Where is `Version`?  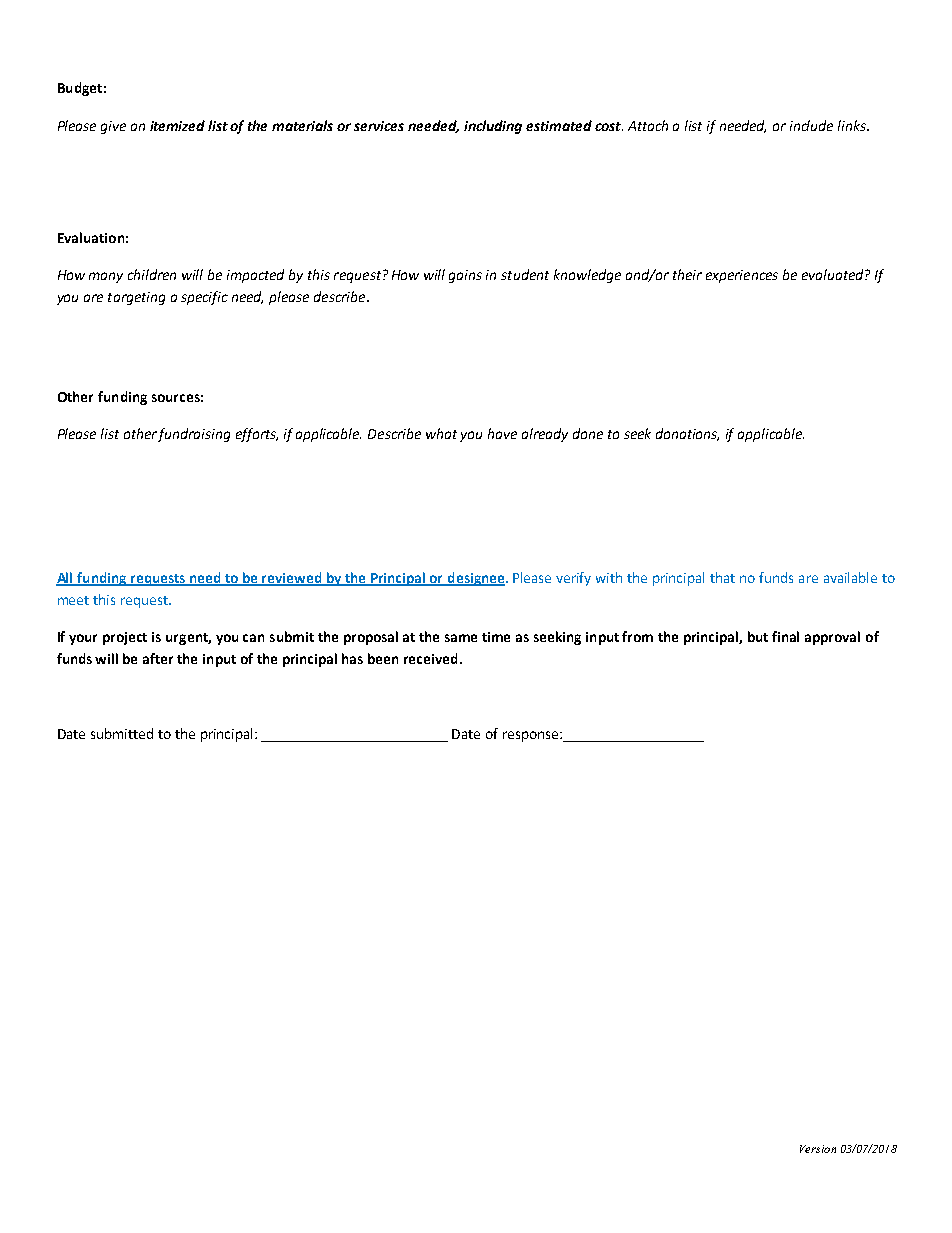 Version is located at coordinates (818, 1149).
